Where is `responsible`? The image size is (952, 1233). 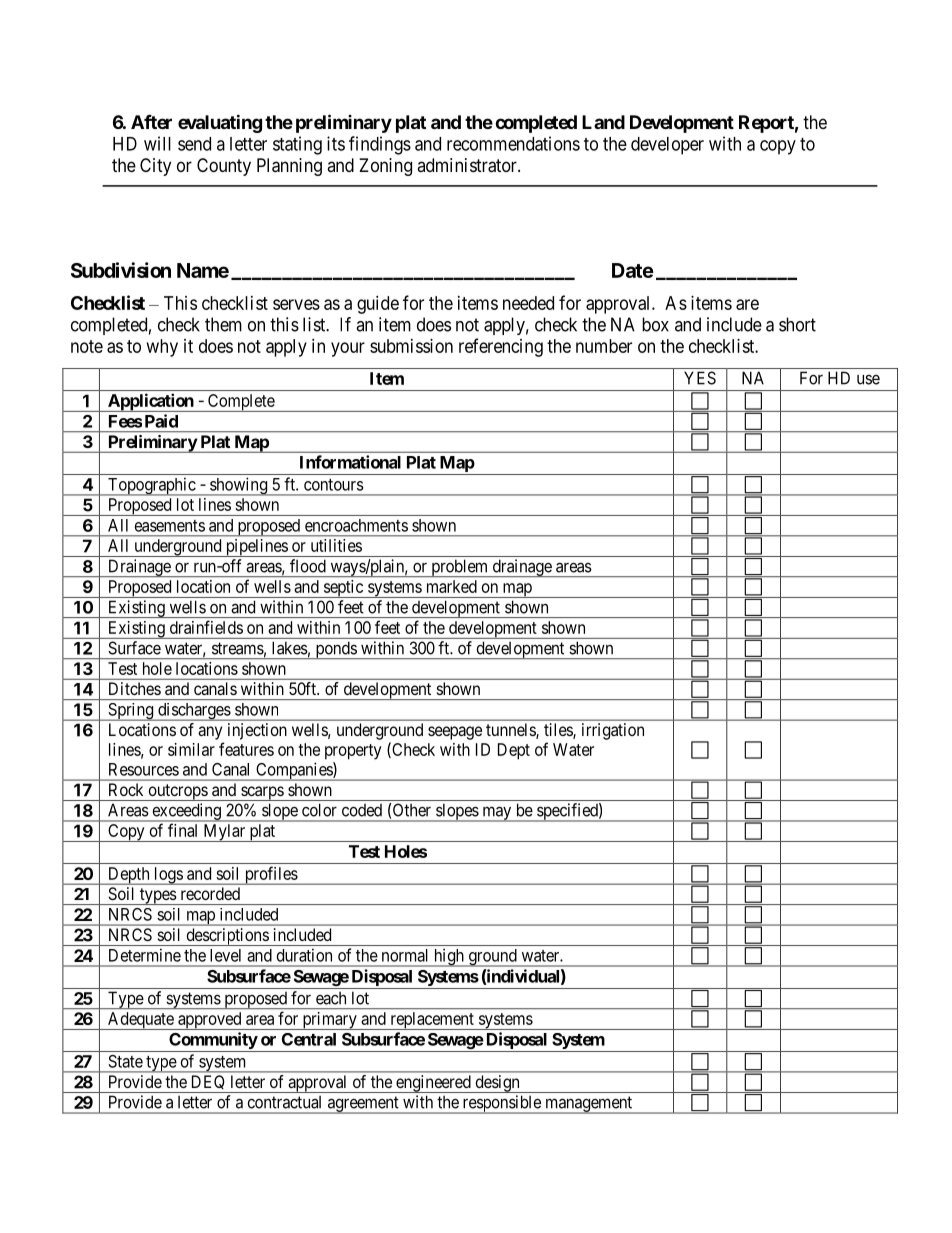
responsible is located at coordinates (501, 1104).
